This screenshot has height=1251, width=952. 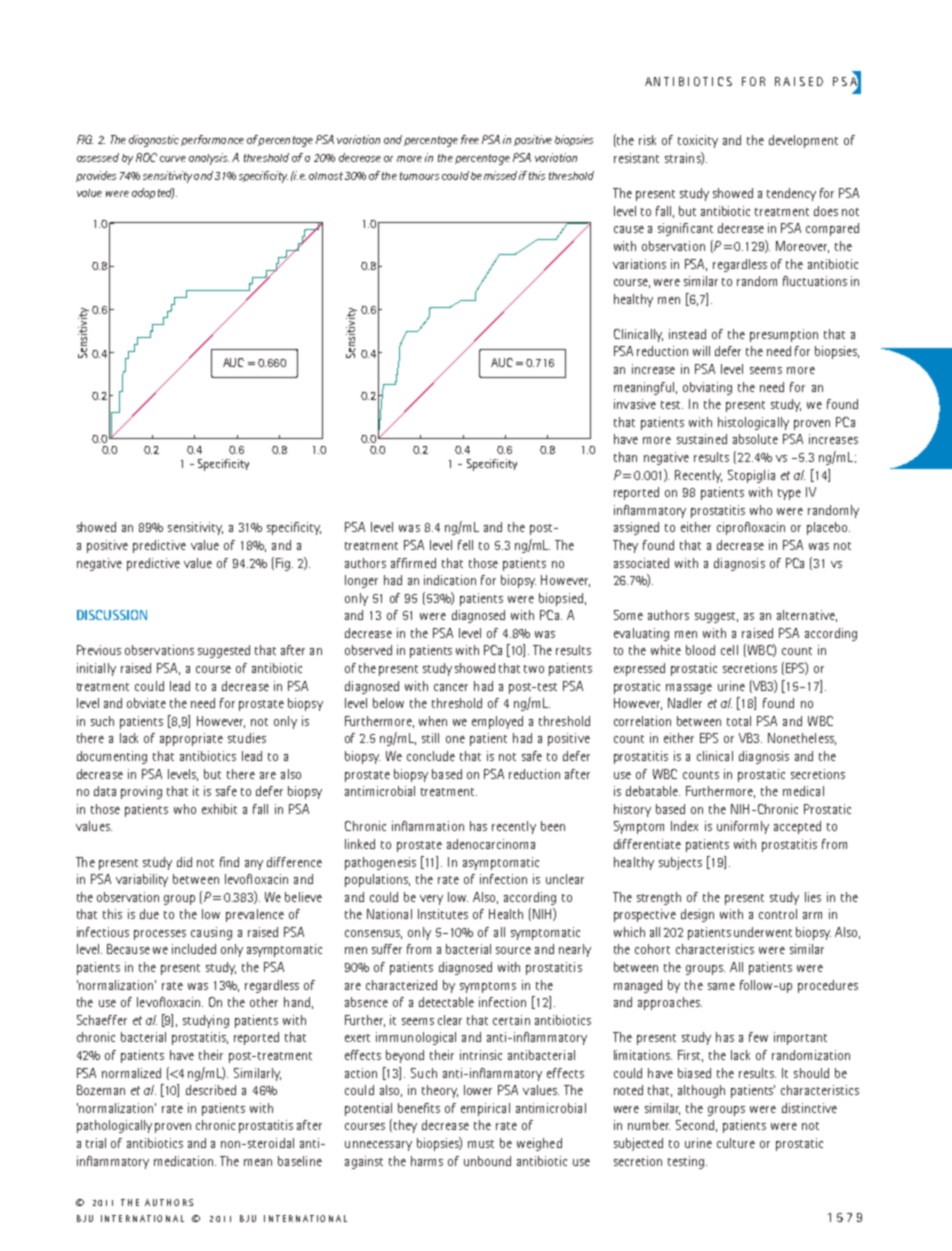 I want to click on DISCUSSION, so click(x=112, y=615).
